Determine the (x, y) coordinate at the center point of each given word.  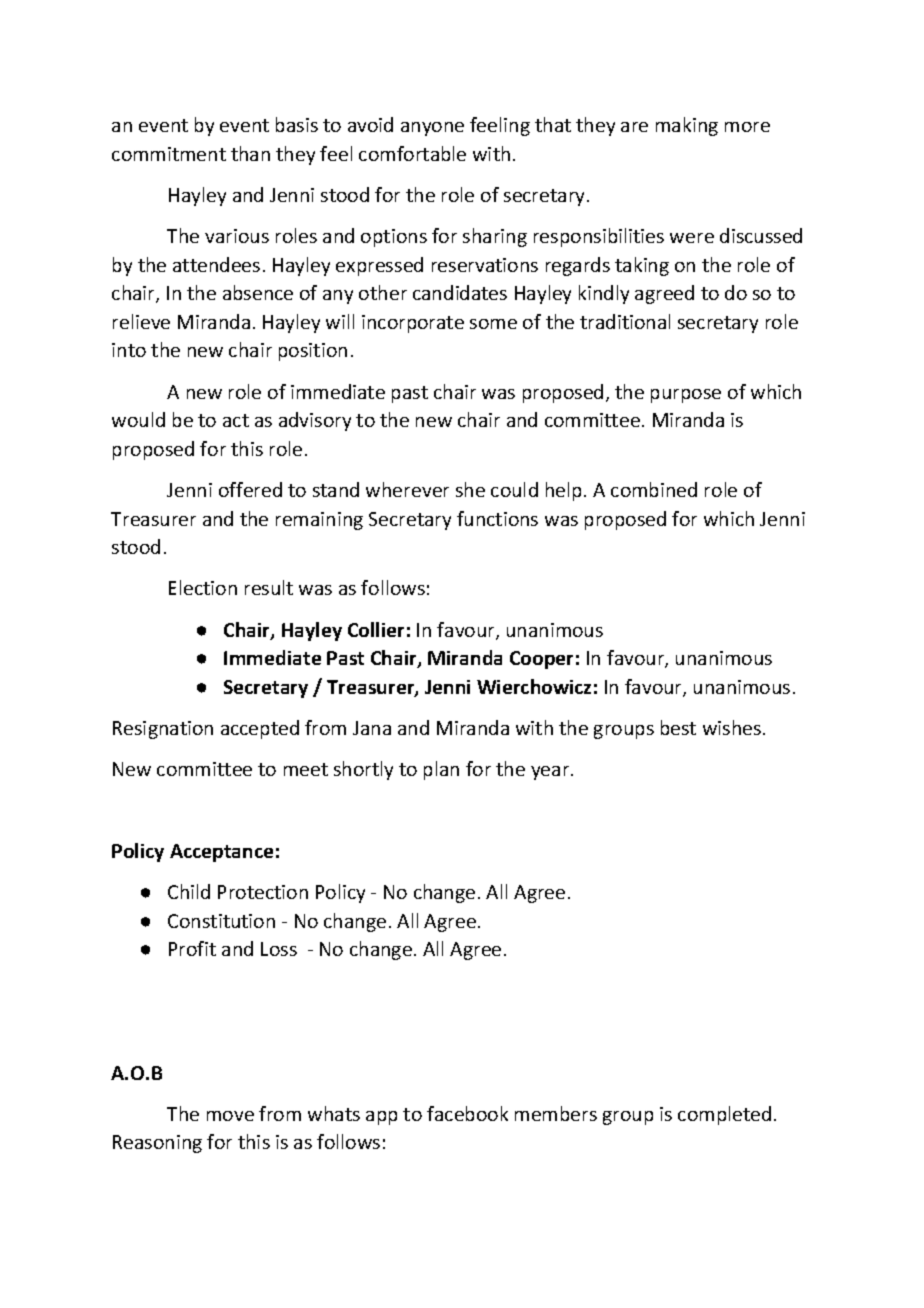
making (687, 126)
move (230, 1116)
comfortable (412, 153)
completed (724, 1115)
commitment (169, 154)
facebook (467, 1113)
